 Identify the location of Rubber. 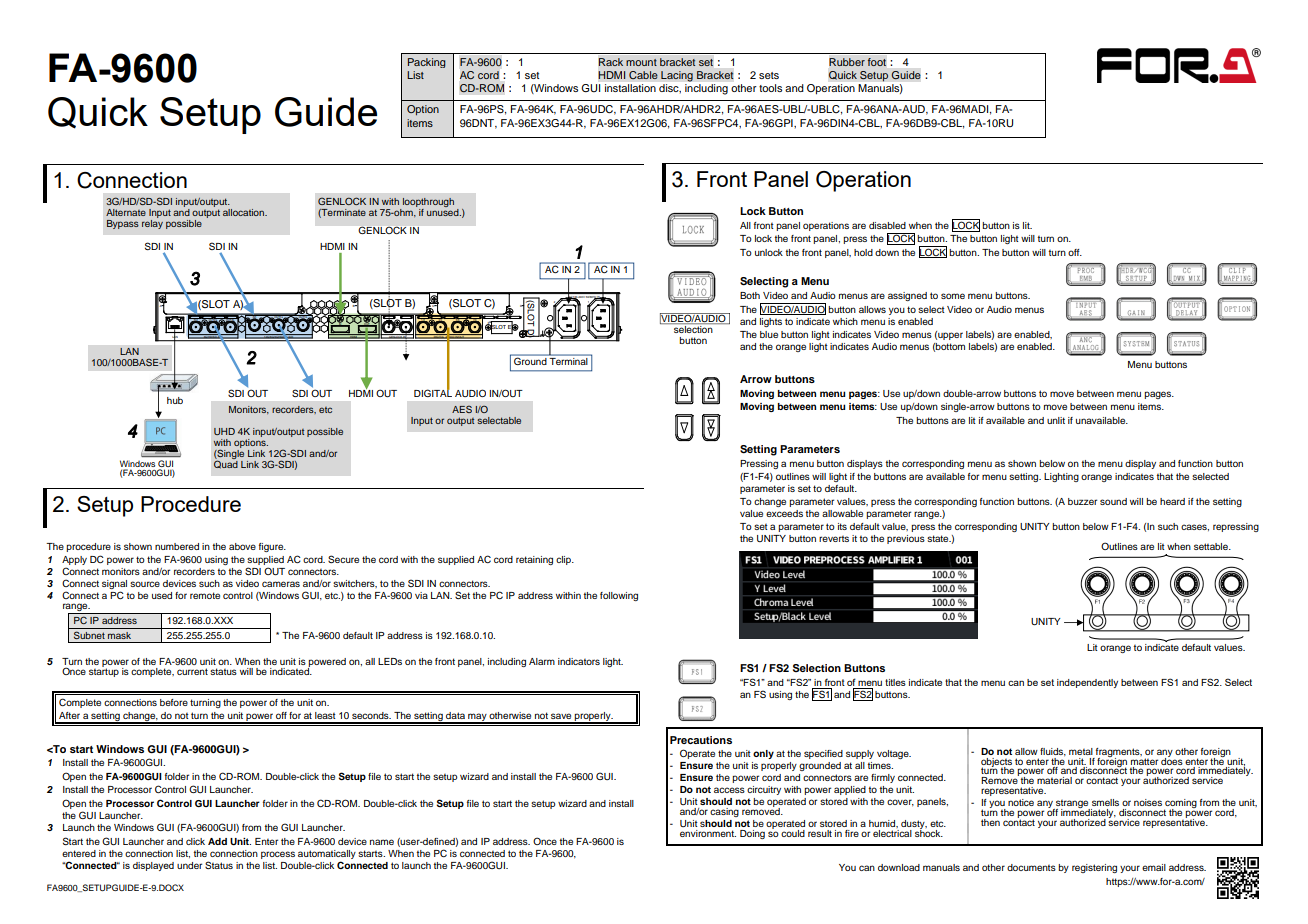
(847, 62).
